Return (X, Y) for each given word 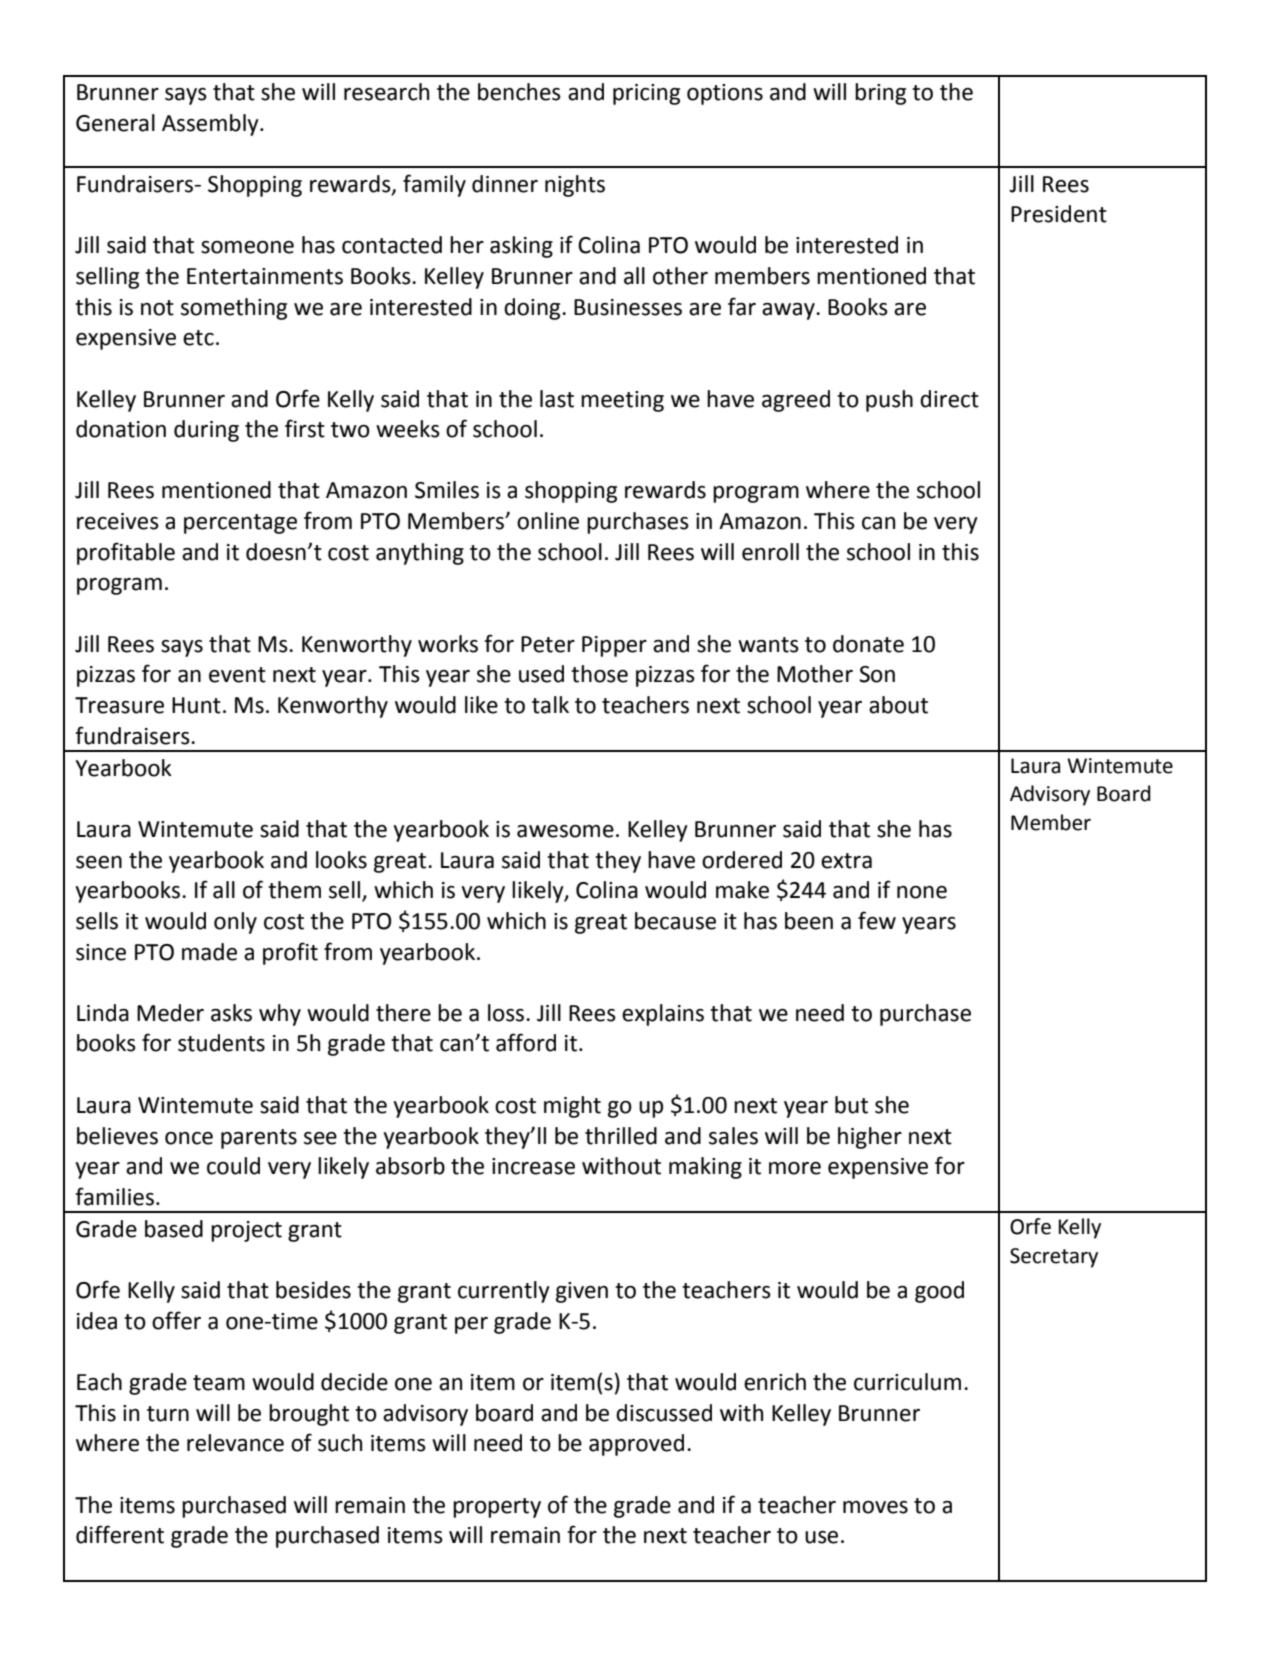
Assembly (211, 125)
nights (575, 186)
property (497, 1508)
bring (880, 94)
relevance (235, 1443)
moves (875, 1507)
